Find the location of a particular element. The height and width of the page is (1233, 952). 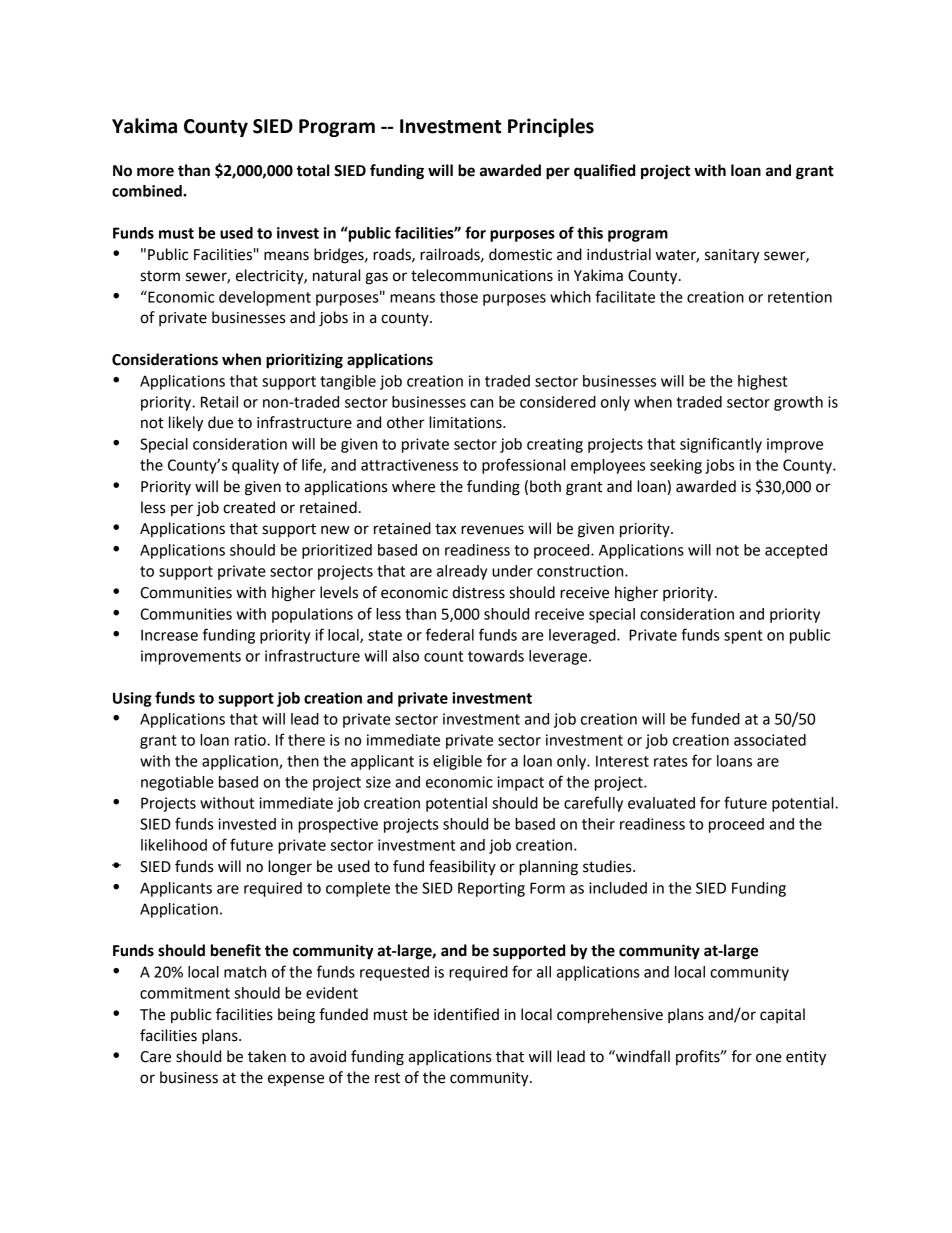

spent is located at coordinates (743, 637).
